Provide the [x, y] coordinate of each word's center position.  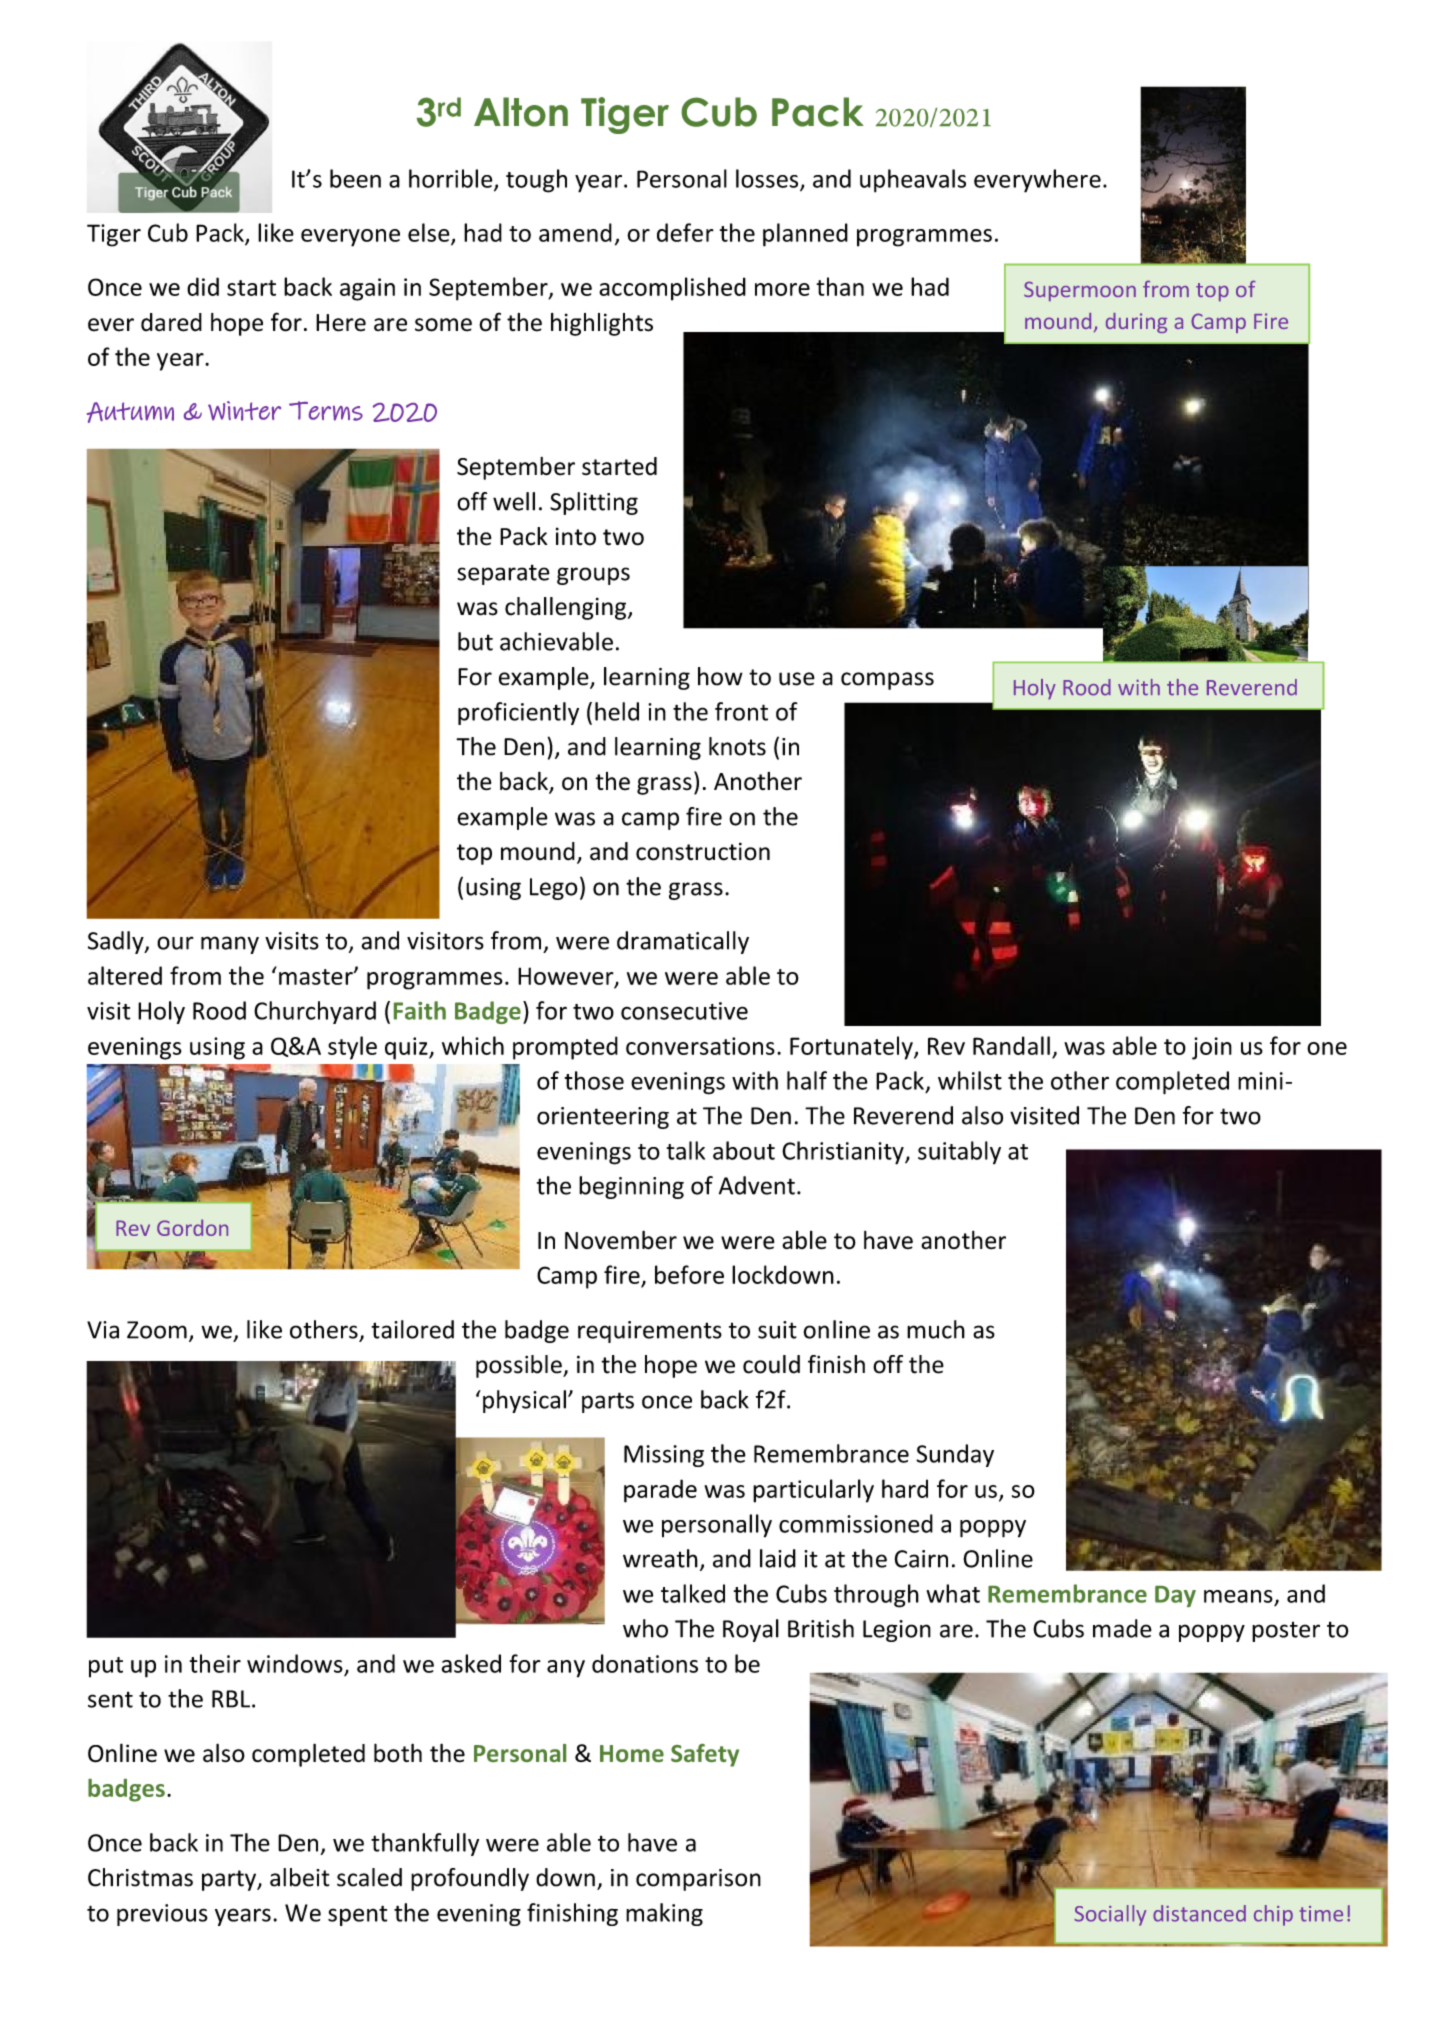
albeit [300, 1877]
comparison [698, 1880]
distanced [1199, 1913]
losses [768, 179]
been [355, 178]
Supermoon [1080, 291]
